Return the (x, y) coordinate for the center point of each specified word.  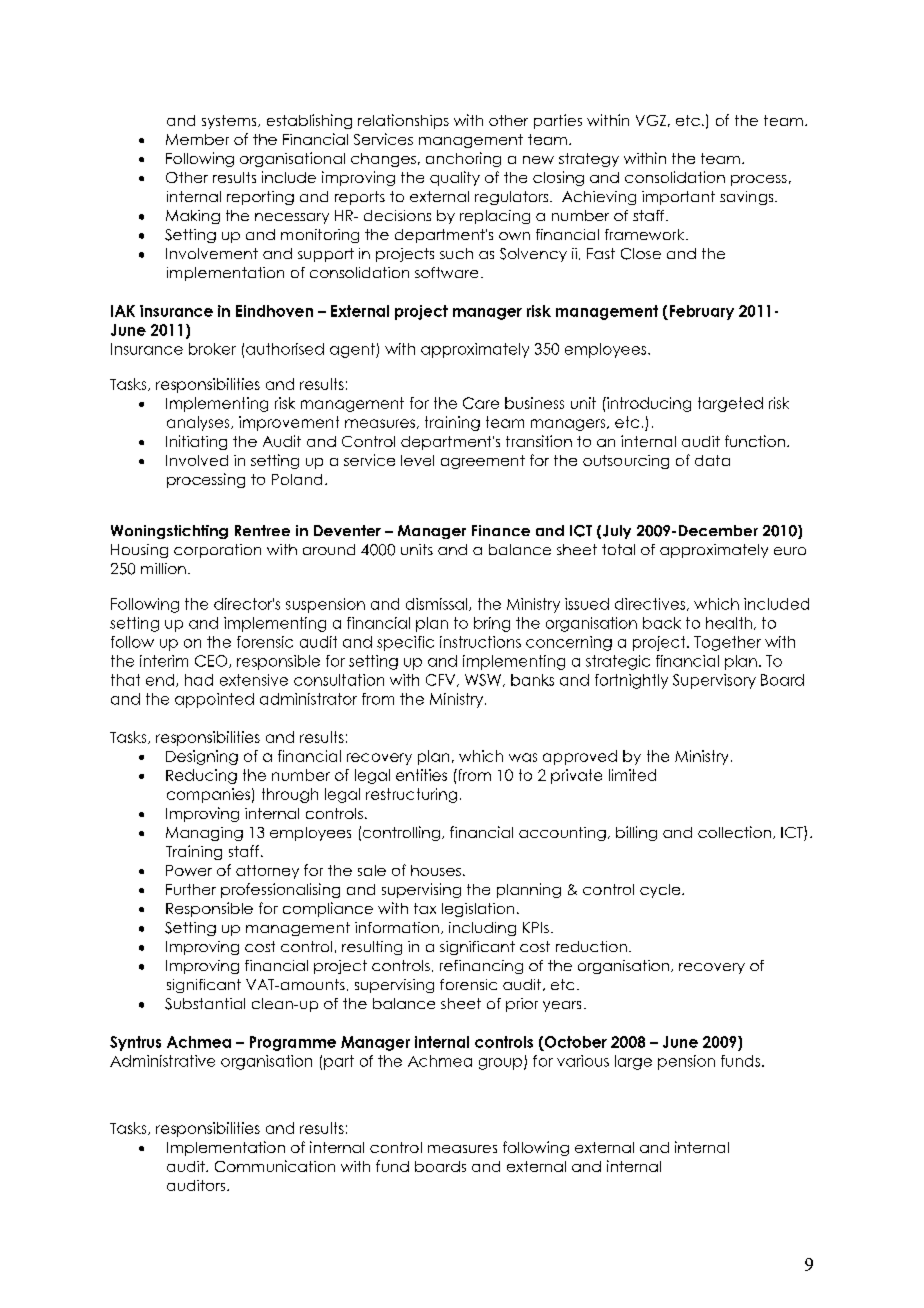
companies (208, 795)
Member (197, 139)
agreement (483, 462)
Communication (275, 1166)
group (500, 1064)
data (712, 460)
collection (734, 832)
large (633, 1062)
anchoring (463, 159)
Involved (197, 460)
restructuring (411, 795)
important (678, 198)
